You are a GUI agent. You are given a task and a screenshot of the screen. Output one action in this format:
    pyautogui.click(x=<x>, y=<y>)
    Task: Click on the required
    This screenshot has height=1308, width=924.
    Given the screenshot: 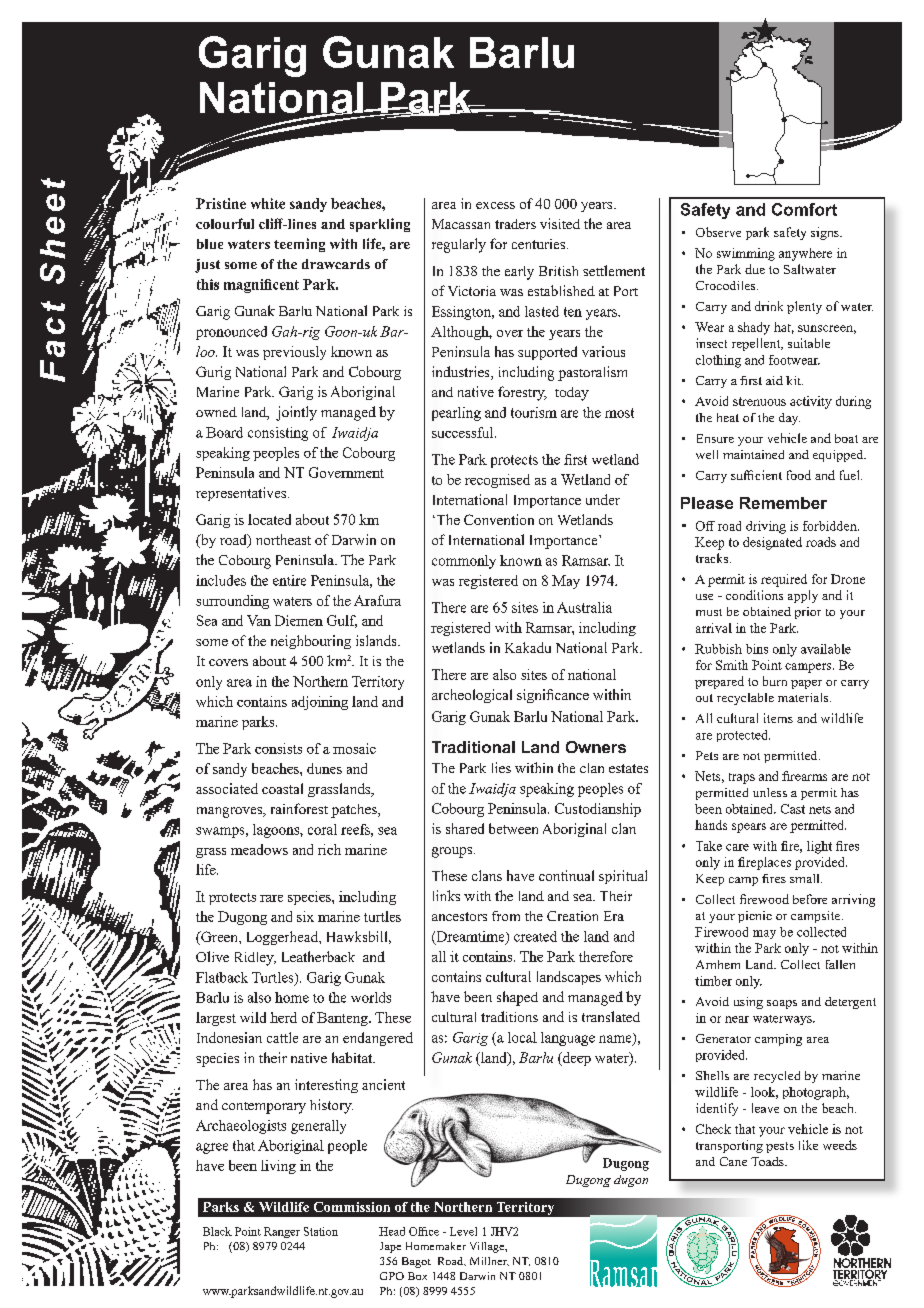 What is the action you would take?
    pyautogui.click(x=784, y=580)
